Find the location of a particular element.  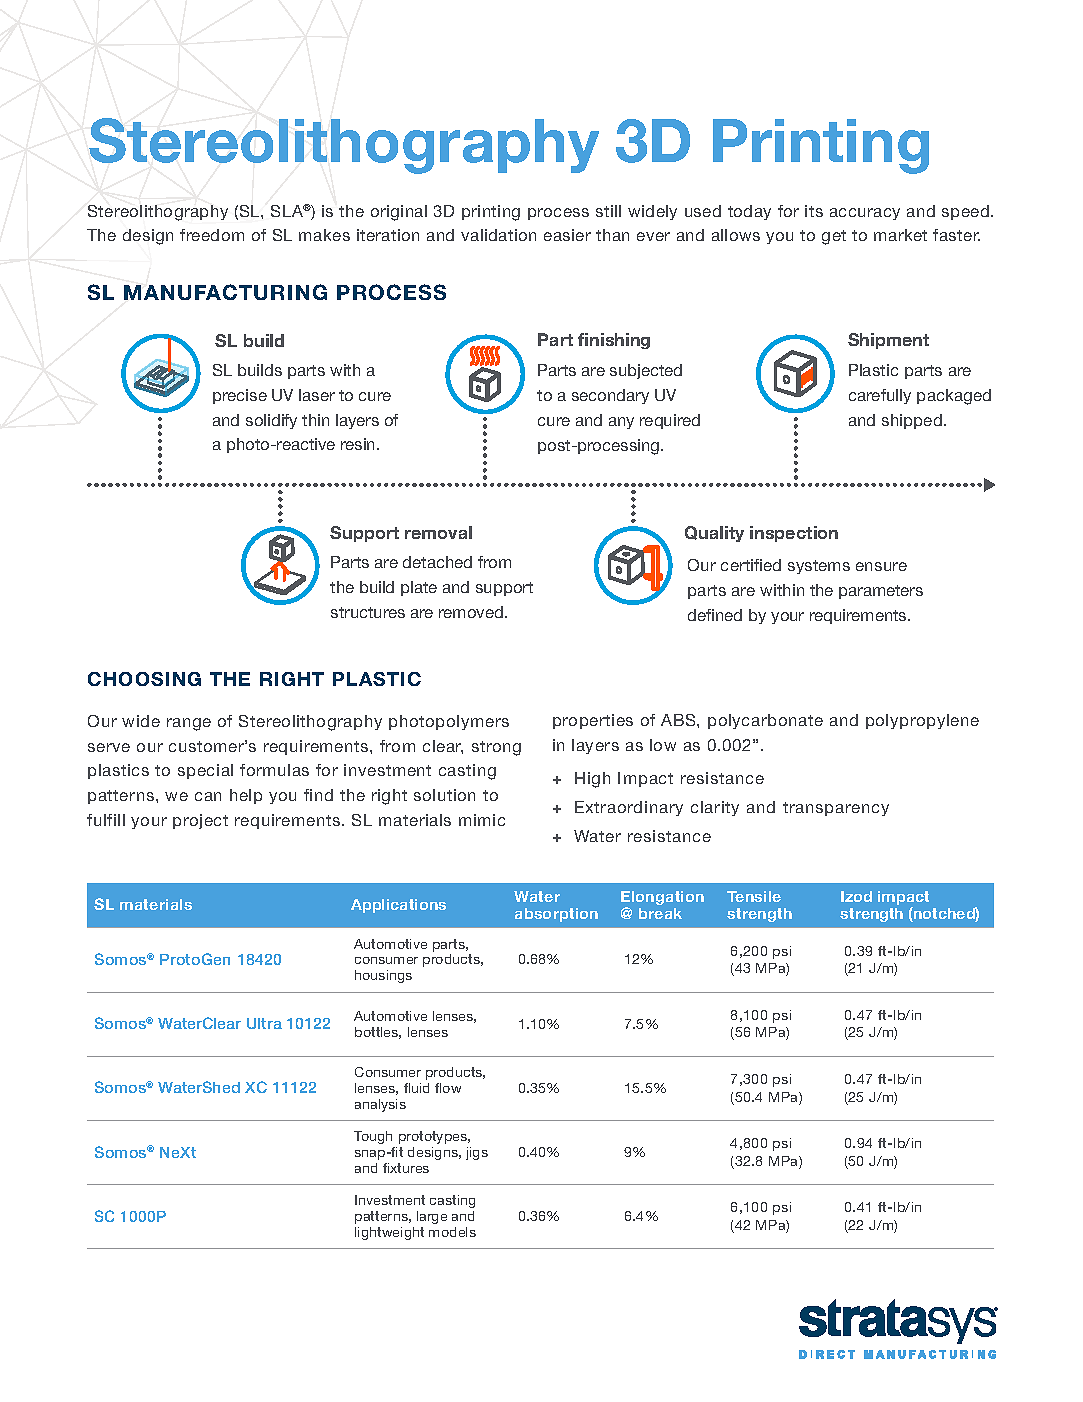

structures is located at coordinates (368, 612).
